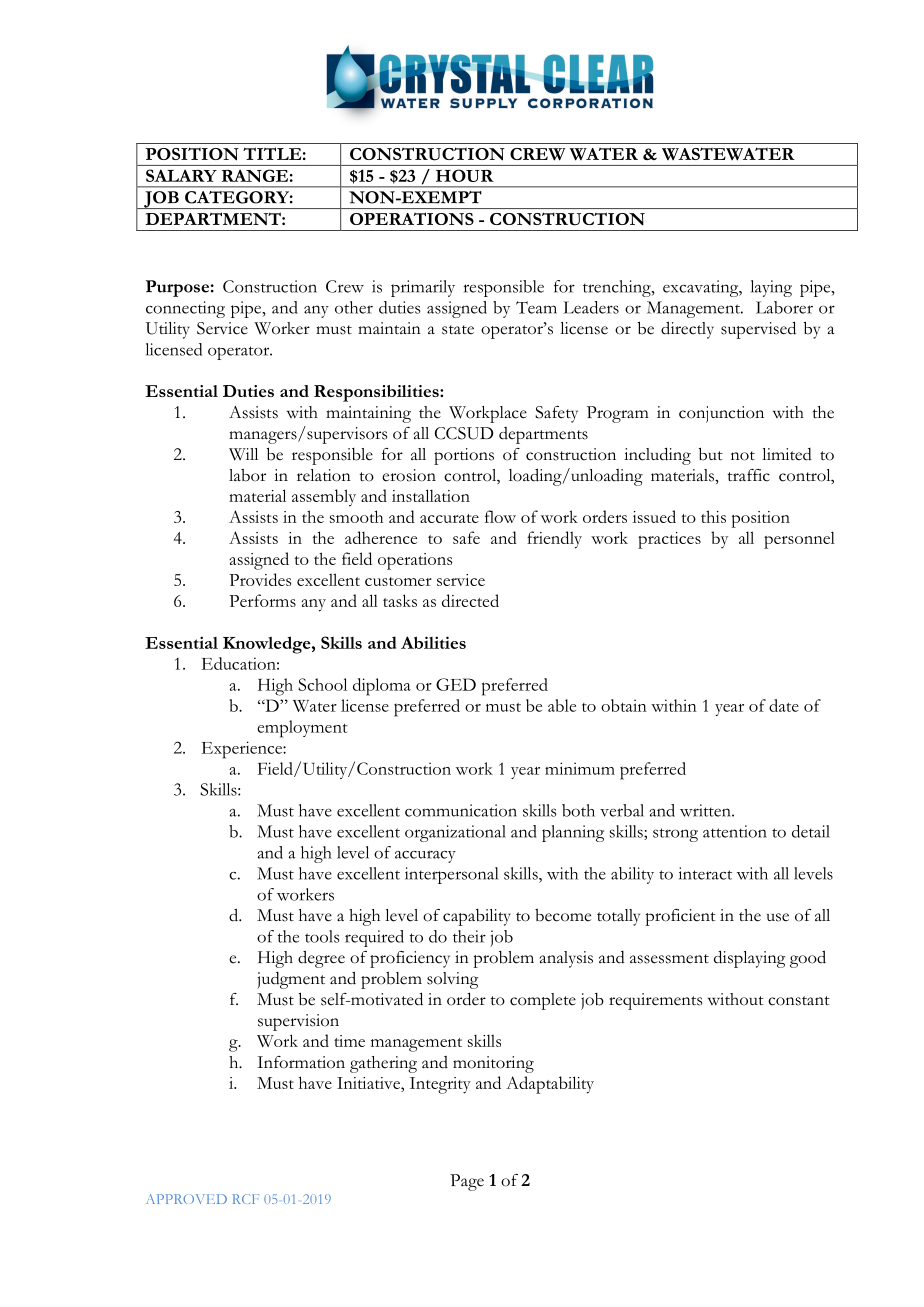 The height and width of the screenshot is (1307, 924). Describe the element at coordinates (465, 175) in the screenshot. I see `HOUR` at that location.
